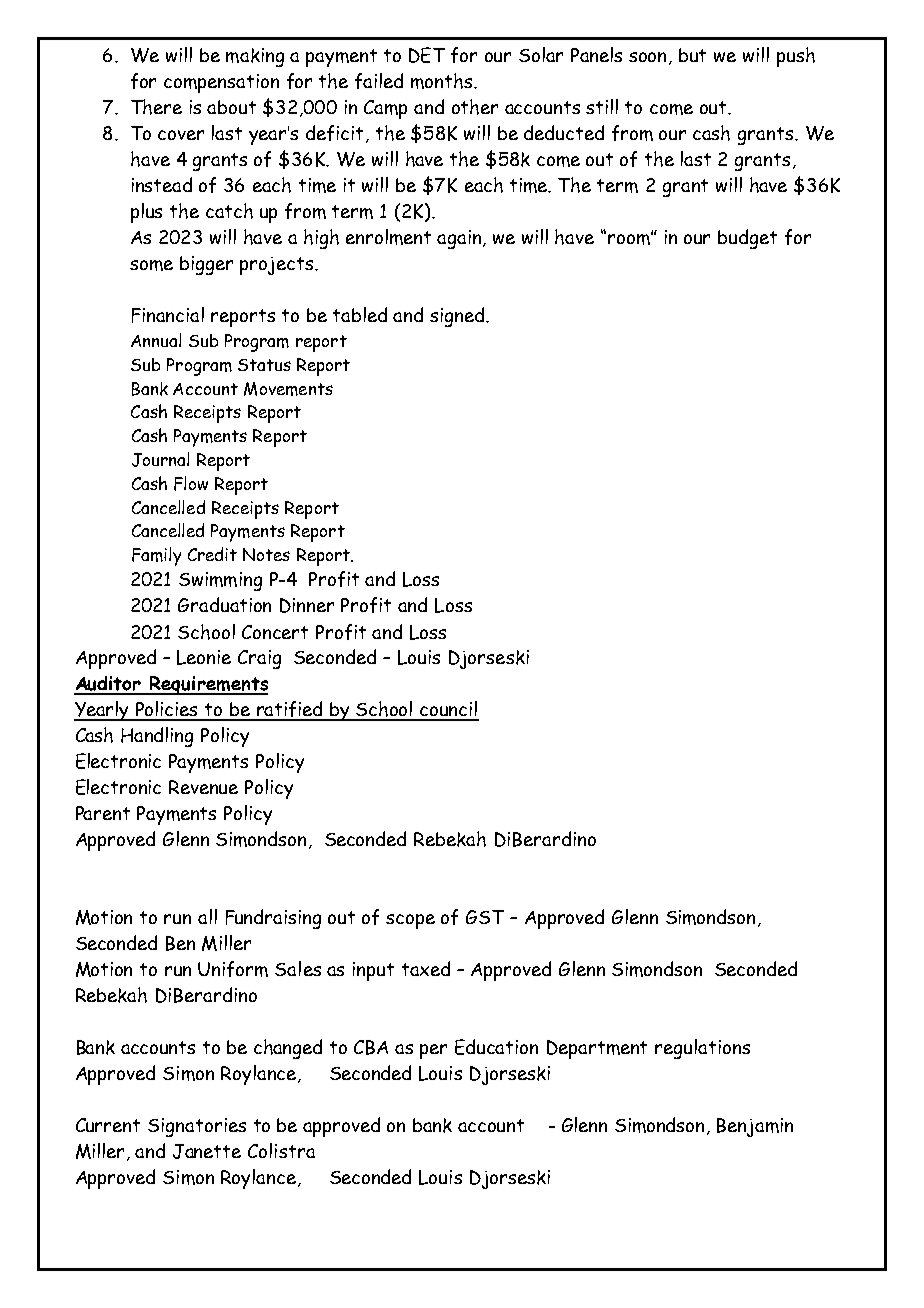  Describe the element at coordinates (197, 1127) in the image. I see `Signatories` at that location.
